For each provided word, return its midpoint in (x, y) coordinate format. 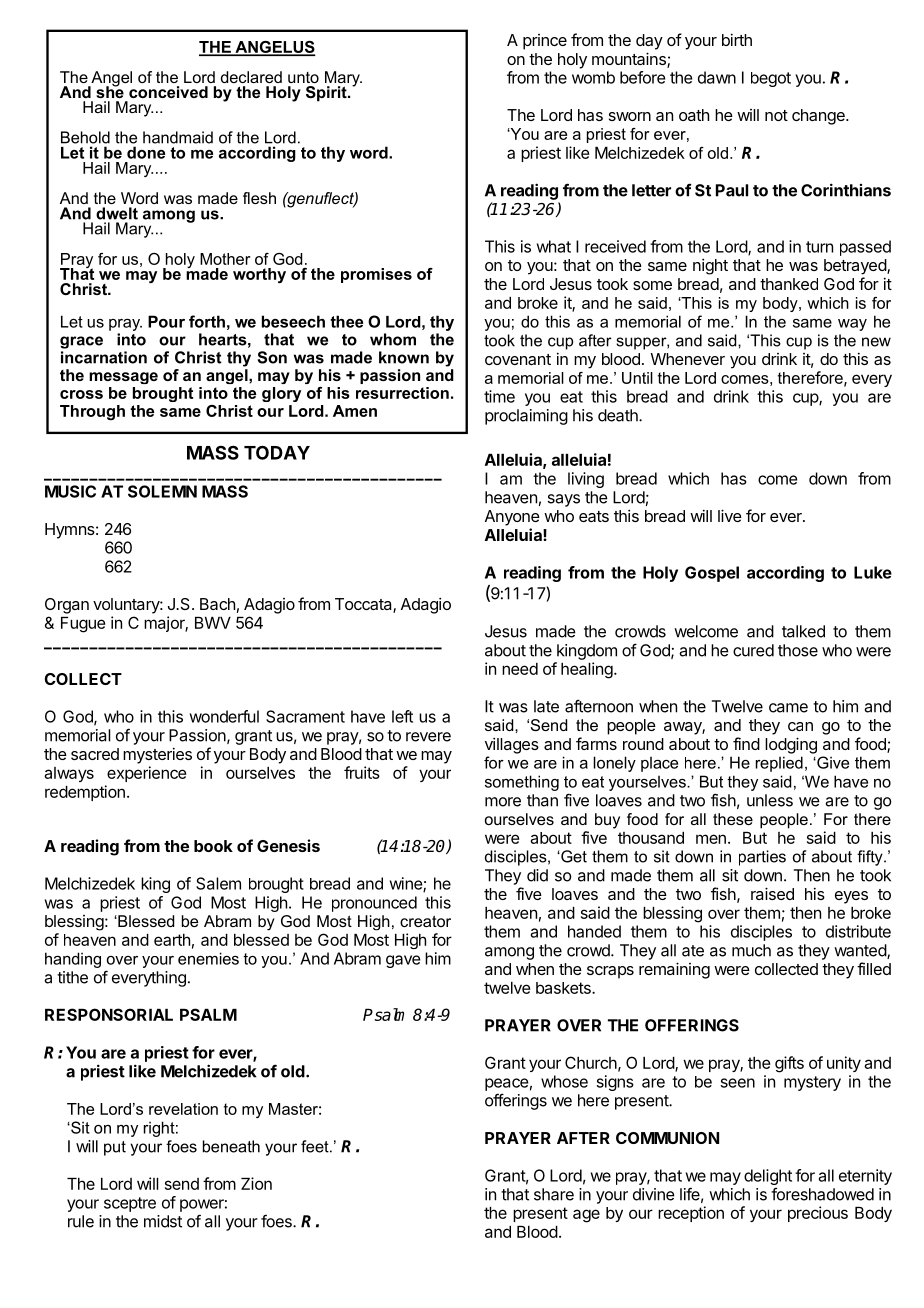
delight (768, 1177)
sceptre (130, 1204)
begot (771, 79)
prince (545, 42)
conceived (168, 92)
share (554, 1194)
